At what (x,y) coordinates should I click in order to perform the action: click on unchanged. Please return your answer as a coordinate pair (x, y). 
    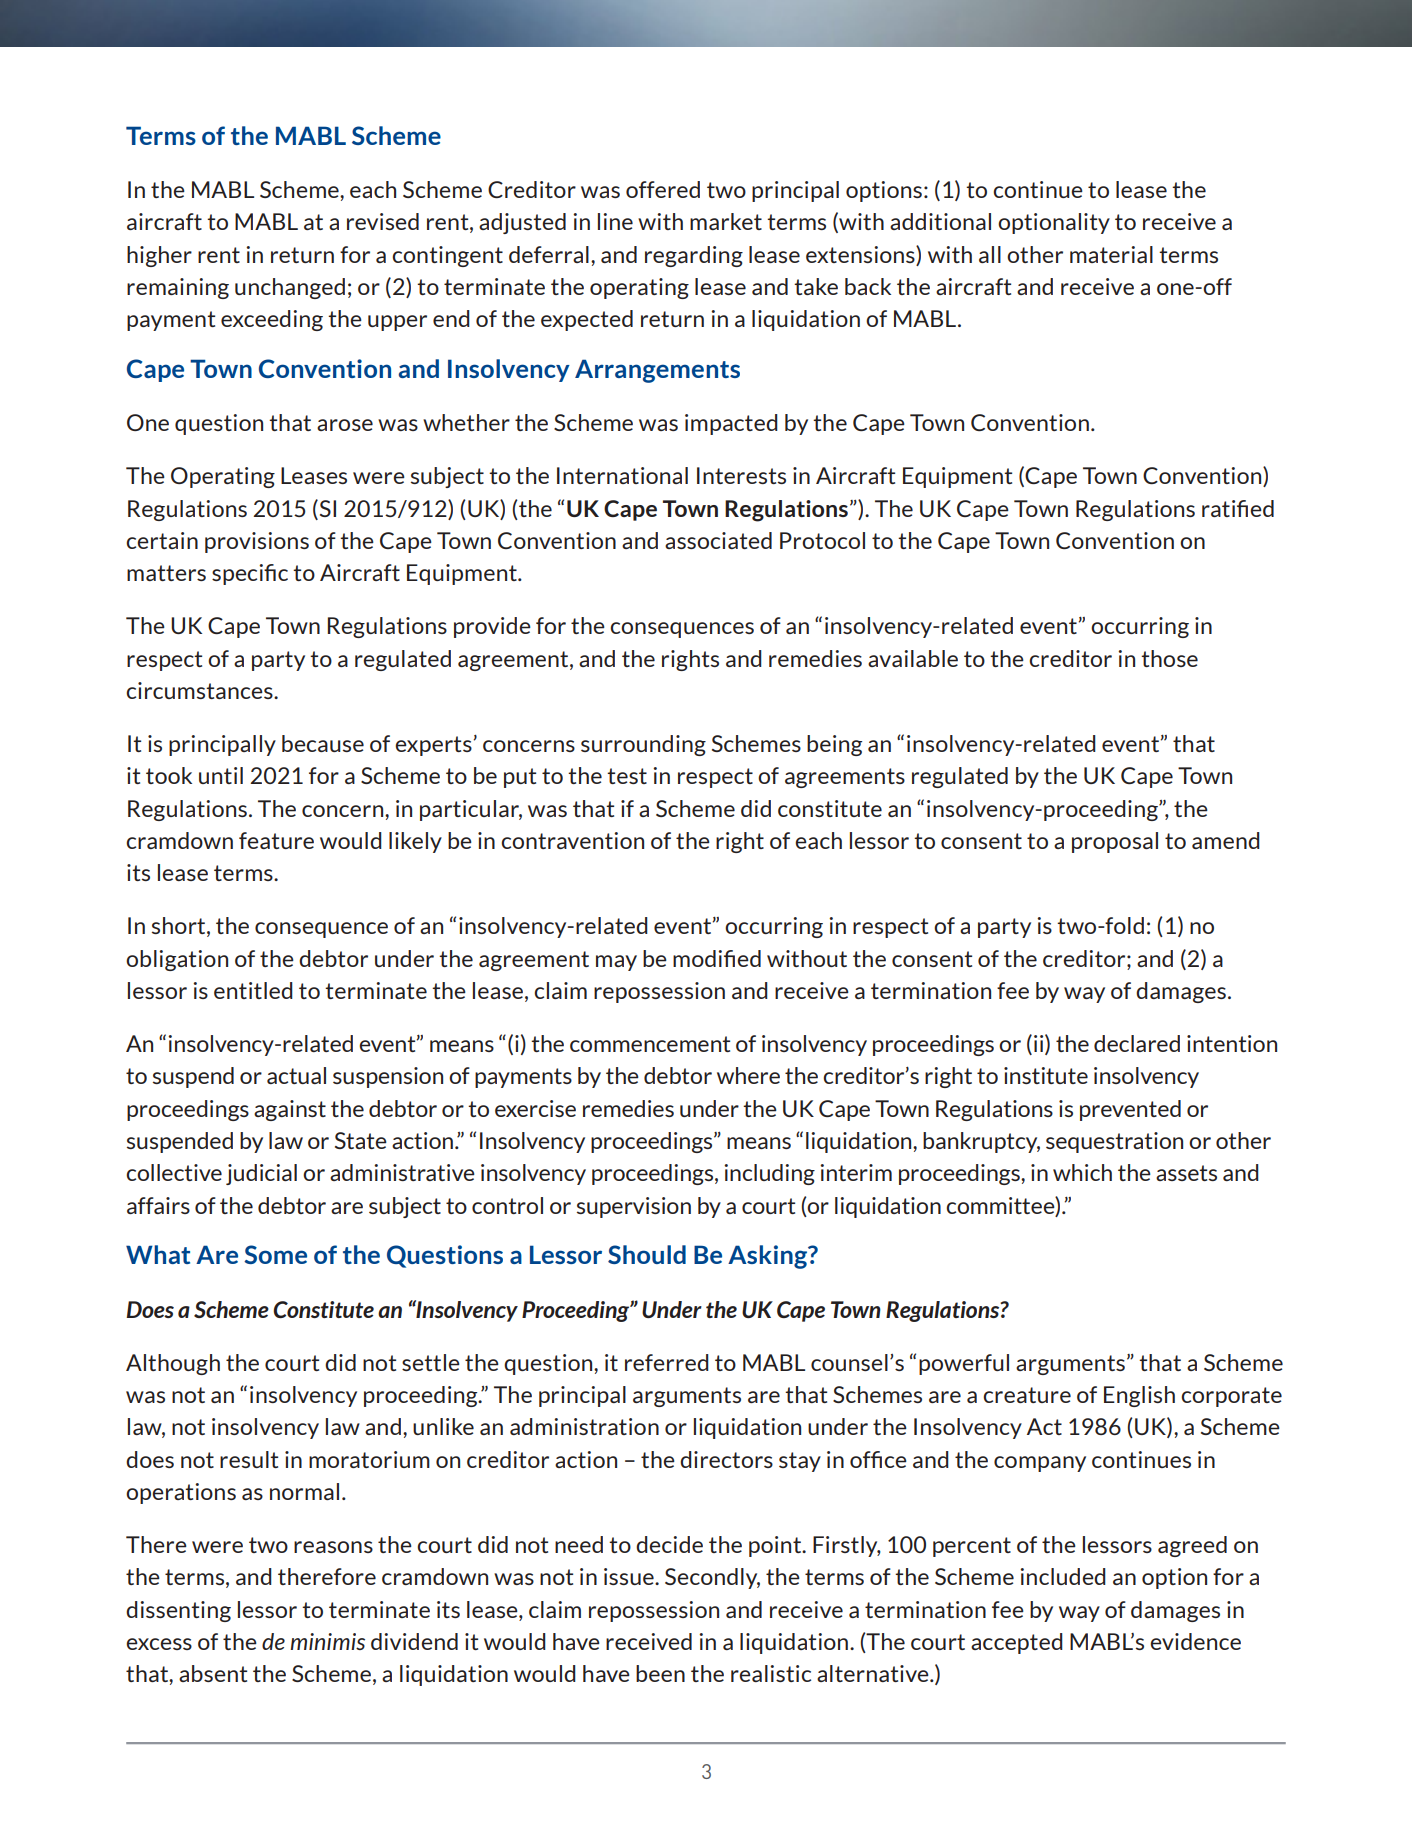
    Looking at the image, I should click on (290, 288).
